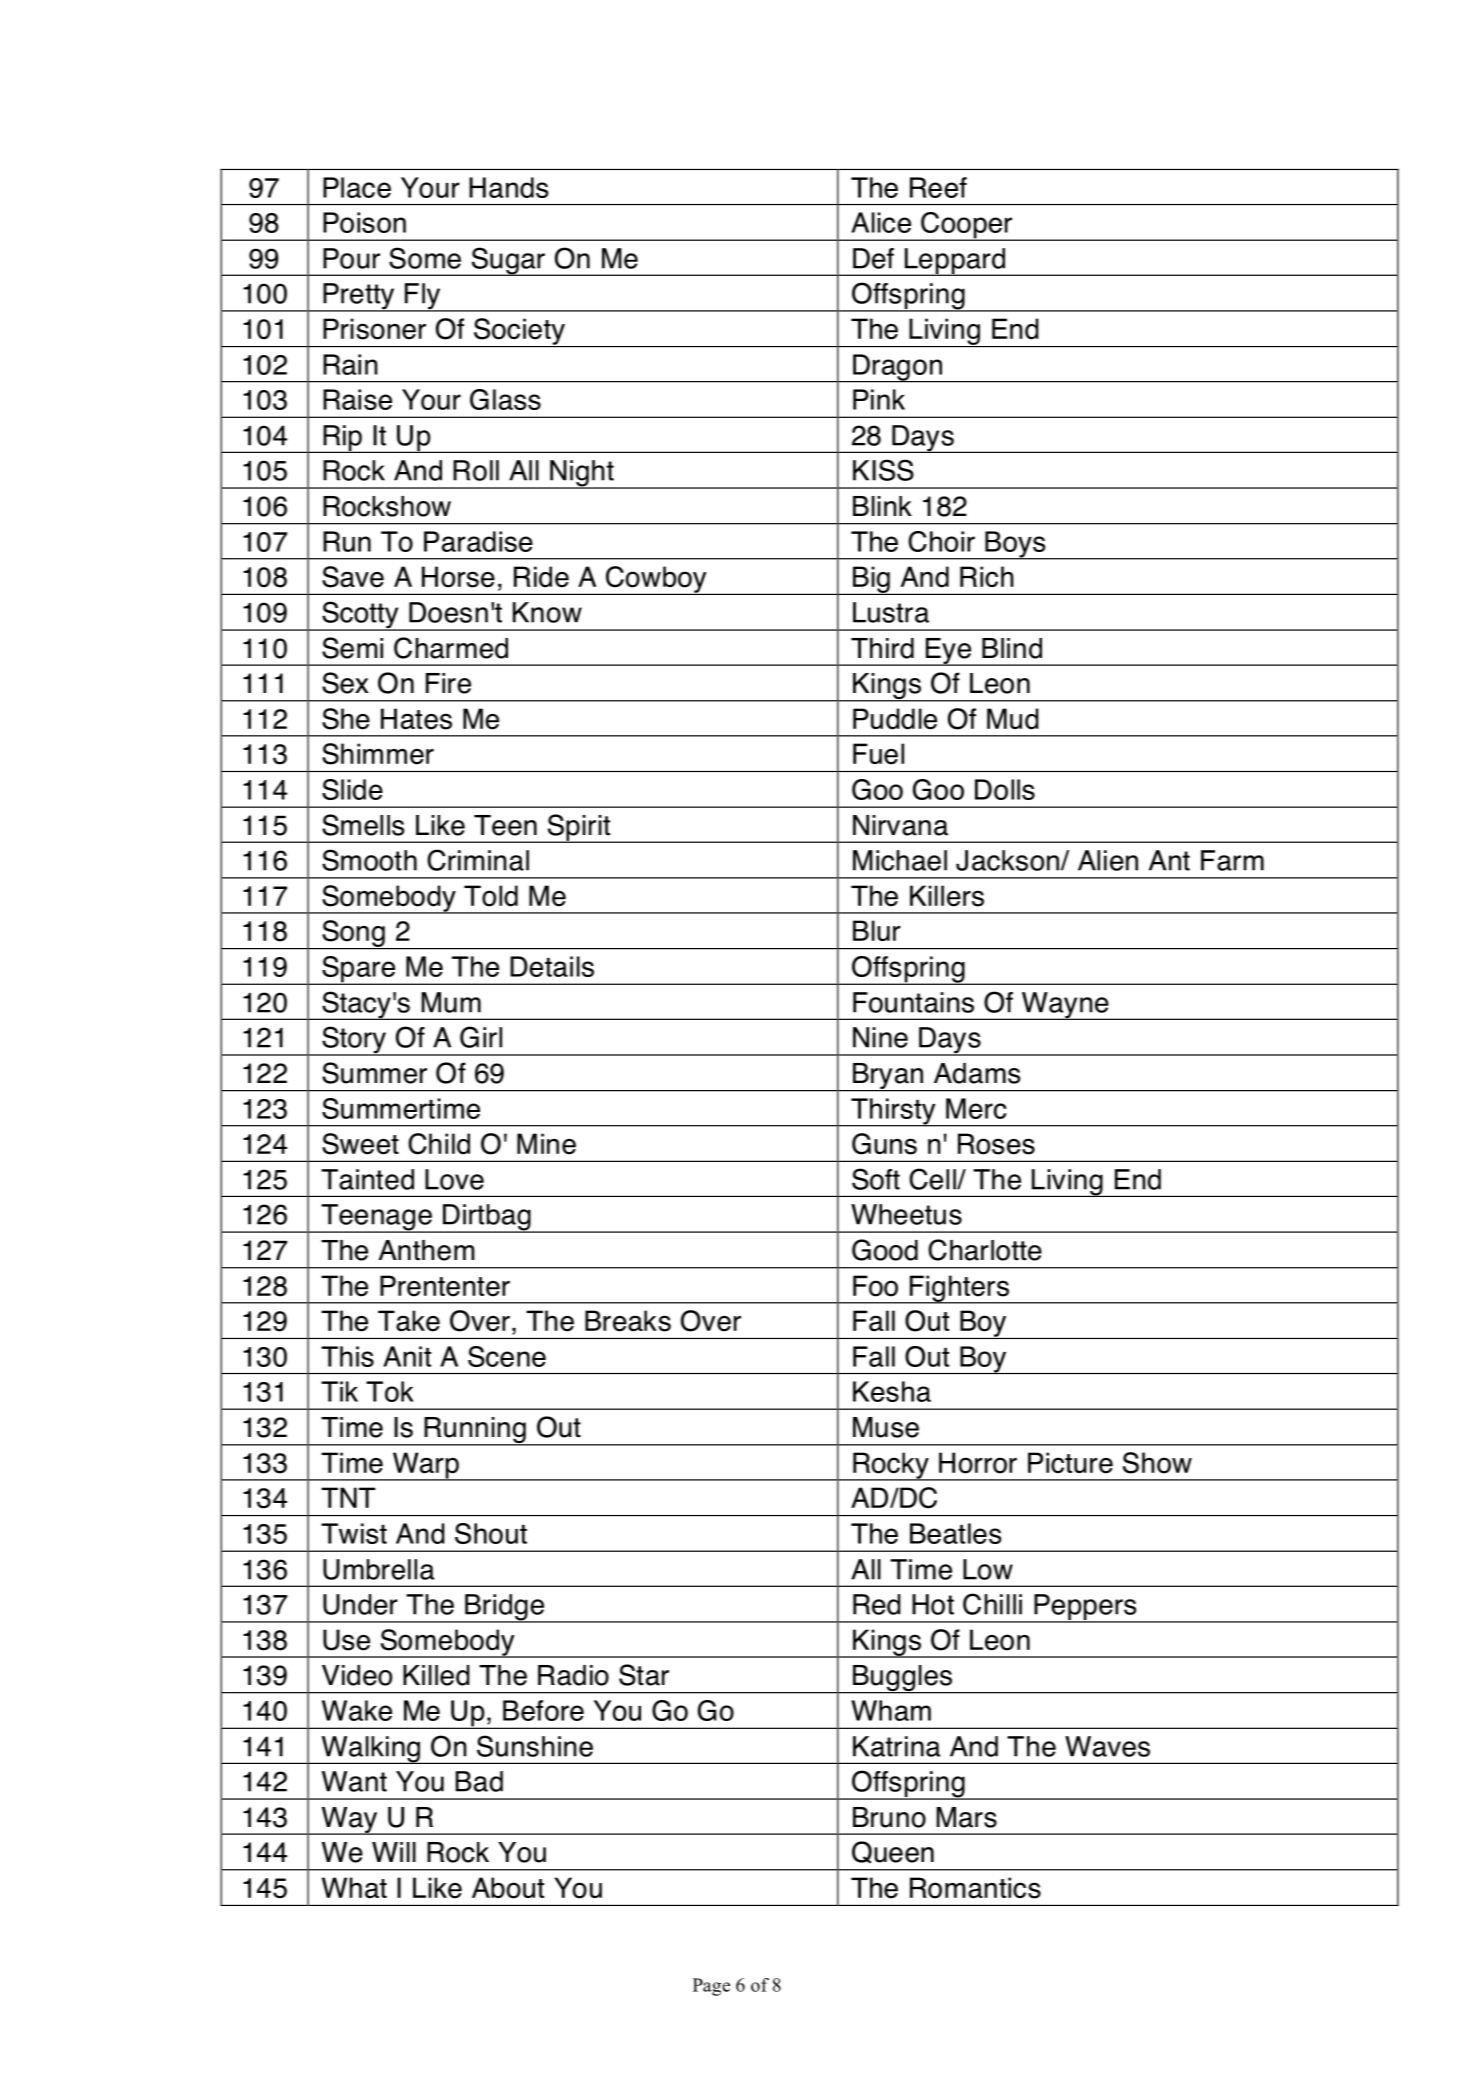  What do you see at coordinates (873, 258) in the screenshot?
I see `Def` at bounding box center [873, 258].
